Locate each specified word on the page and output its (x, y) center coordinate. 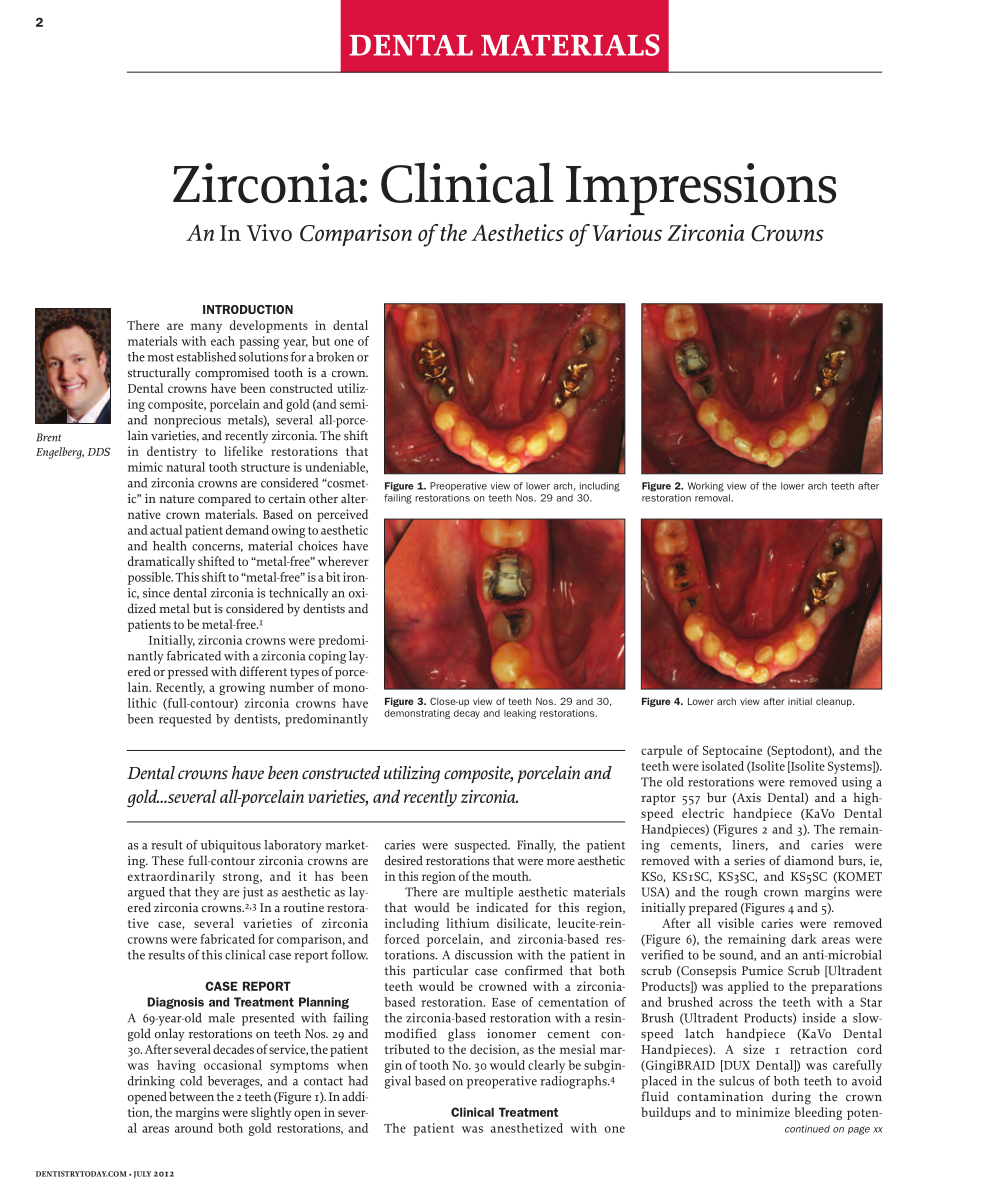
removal (712, 498)
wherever (343, 561)
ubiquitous (230, 846)
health (170, 546)
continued (807, 1129)
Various (627, 232)
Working (706, 487)
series (749, 861)
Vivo (269, 233)
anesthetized (527, 1128)
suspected (482, 846)
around (194, 1128)
